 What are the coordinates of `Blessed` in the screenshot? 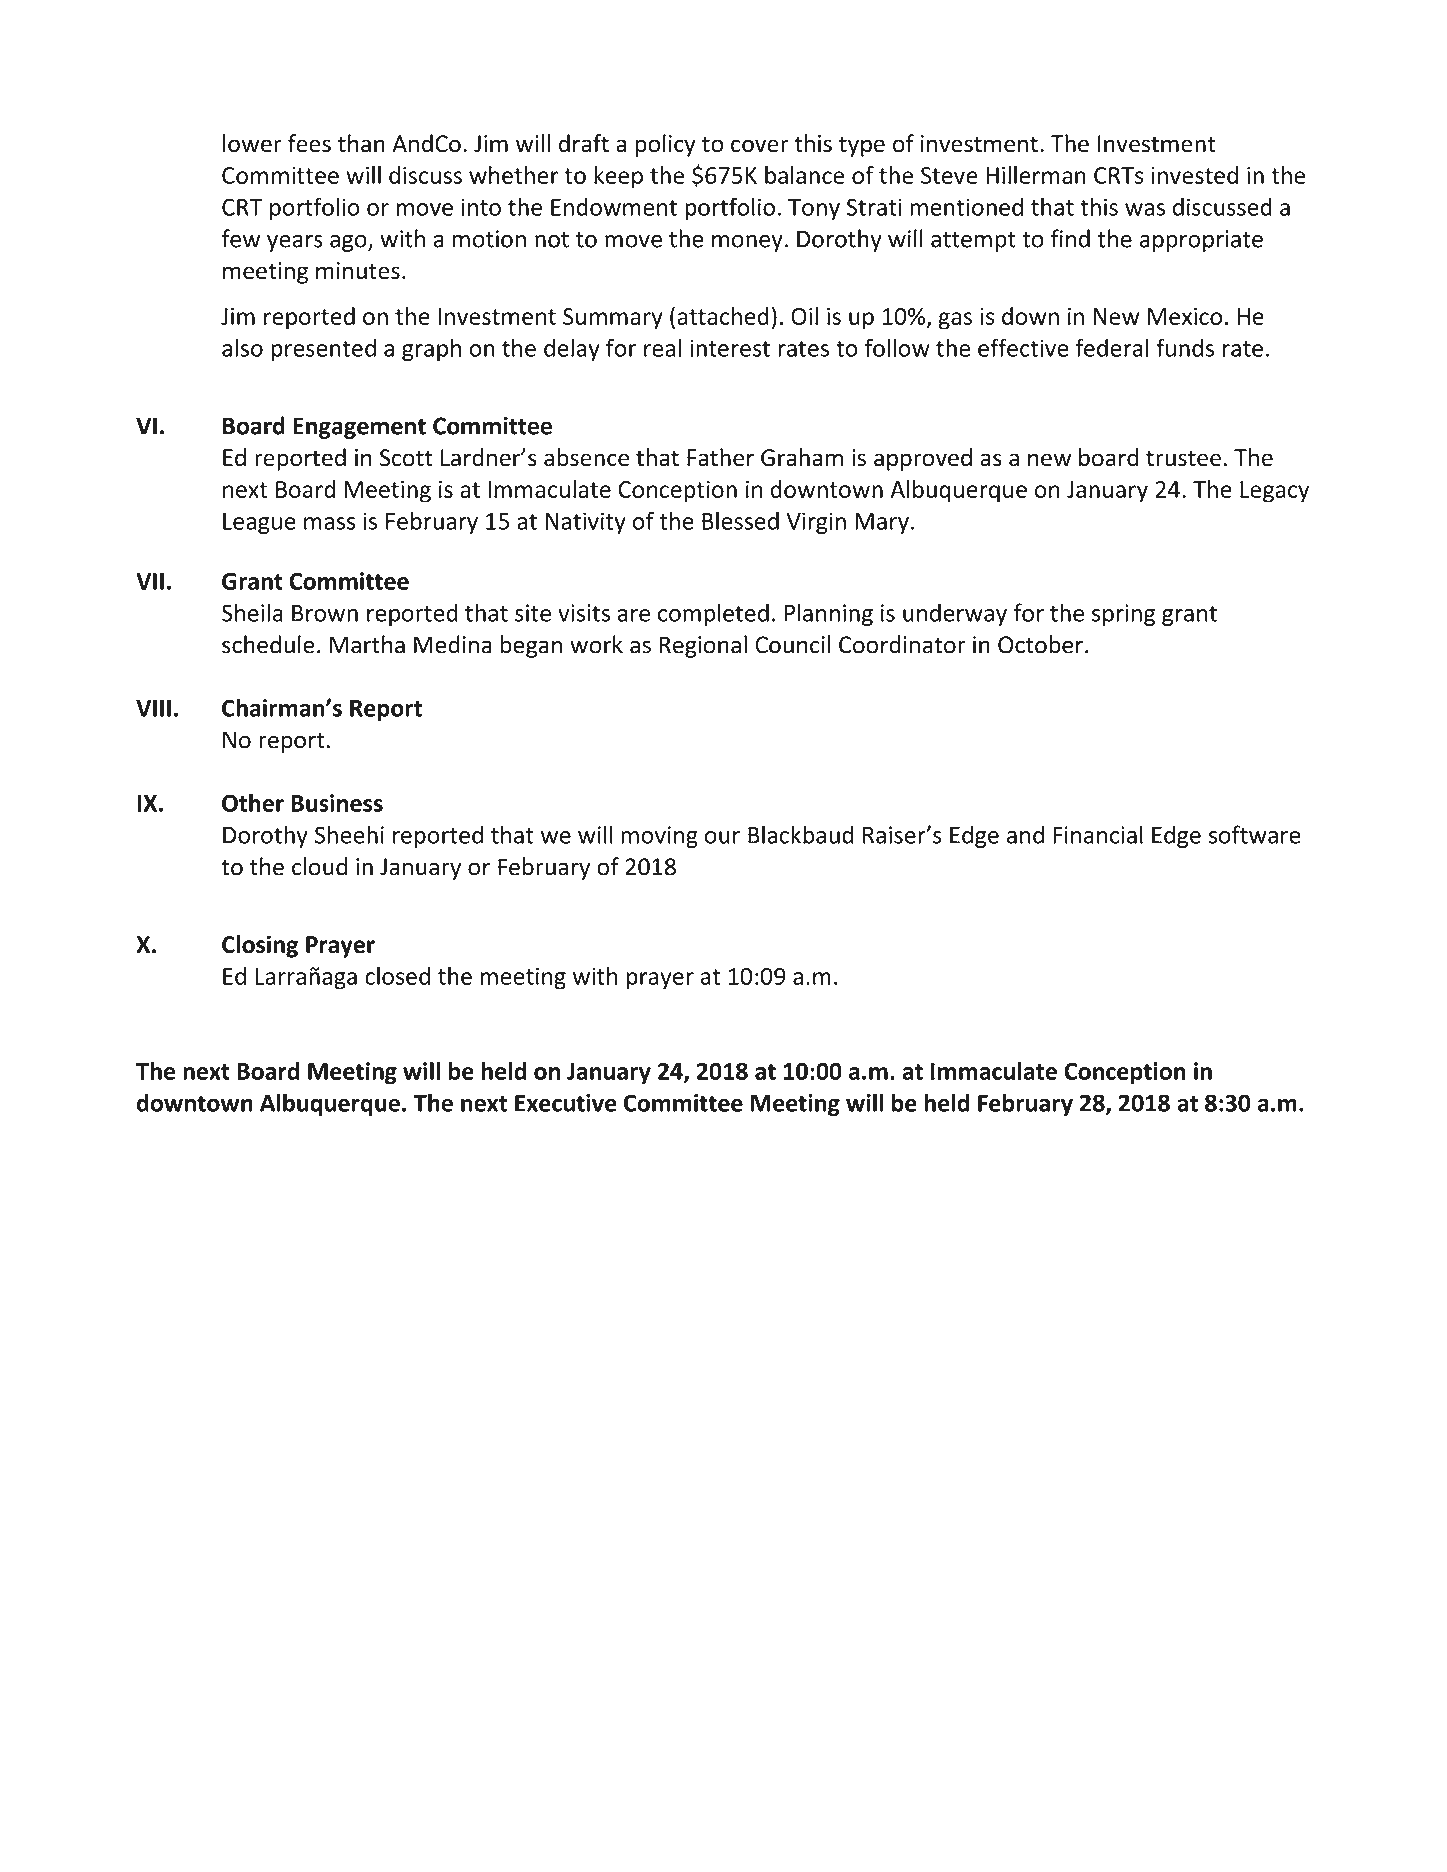 It's located at (740, 520).
